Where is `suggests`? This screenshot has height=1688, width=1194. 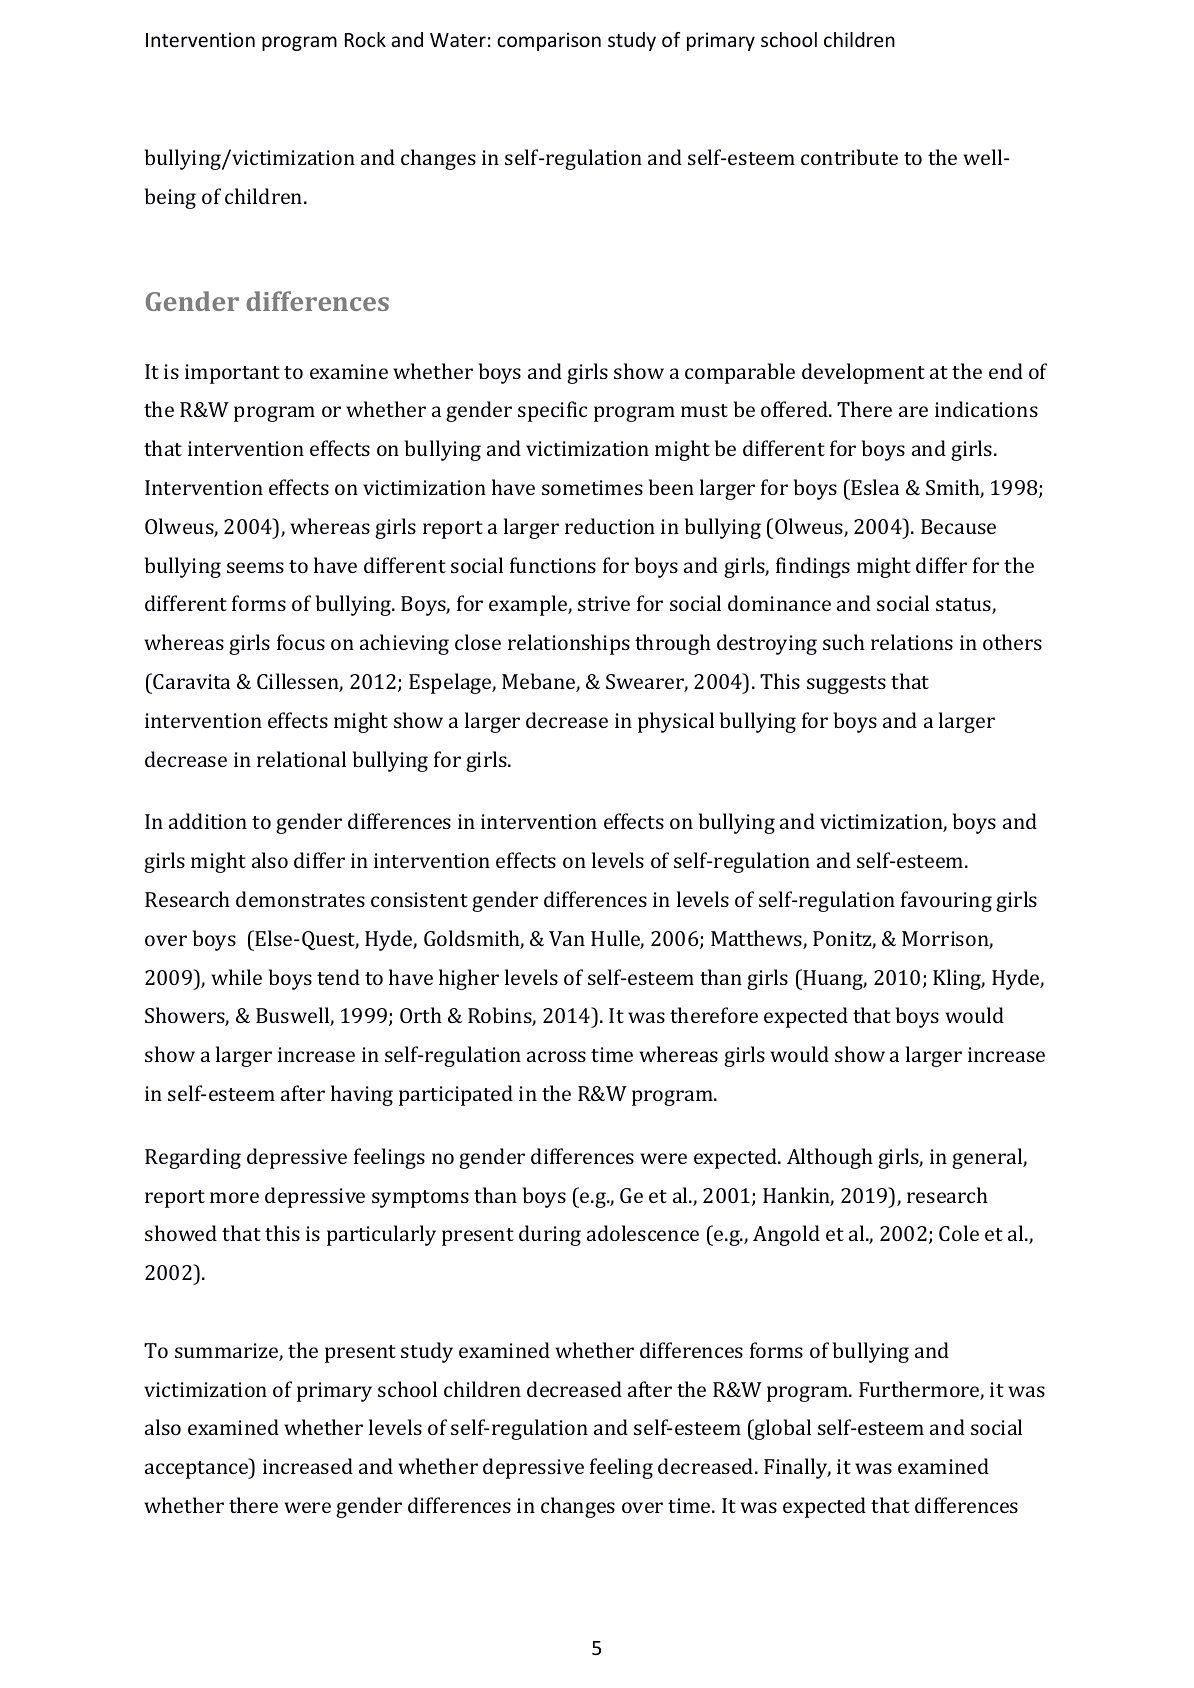
suggests is located at coordinates (846, 685).
